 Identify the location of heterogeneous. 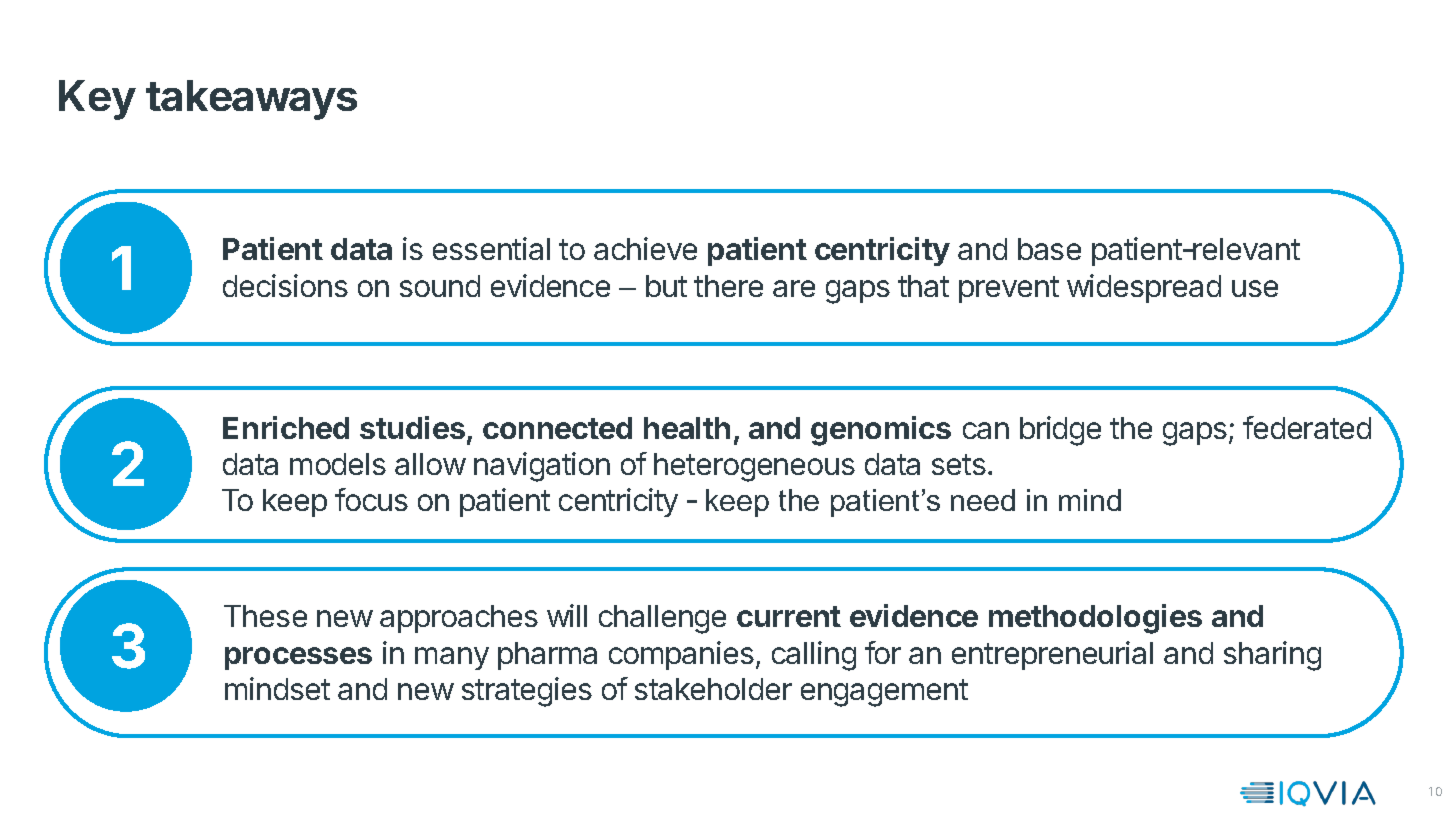
(754, 467).
